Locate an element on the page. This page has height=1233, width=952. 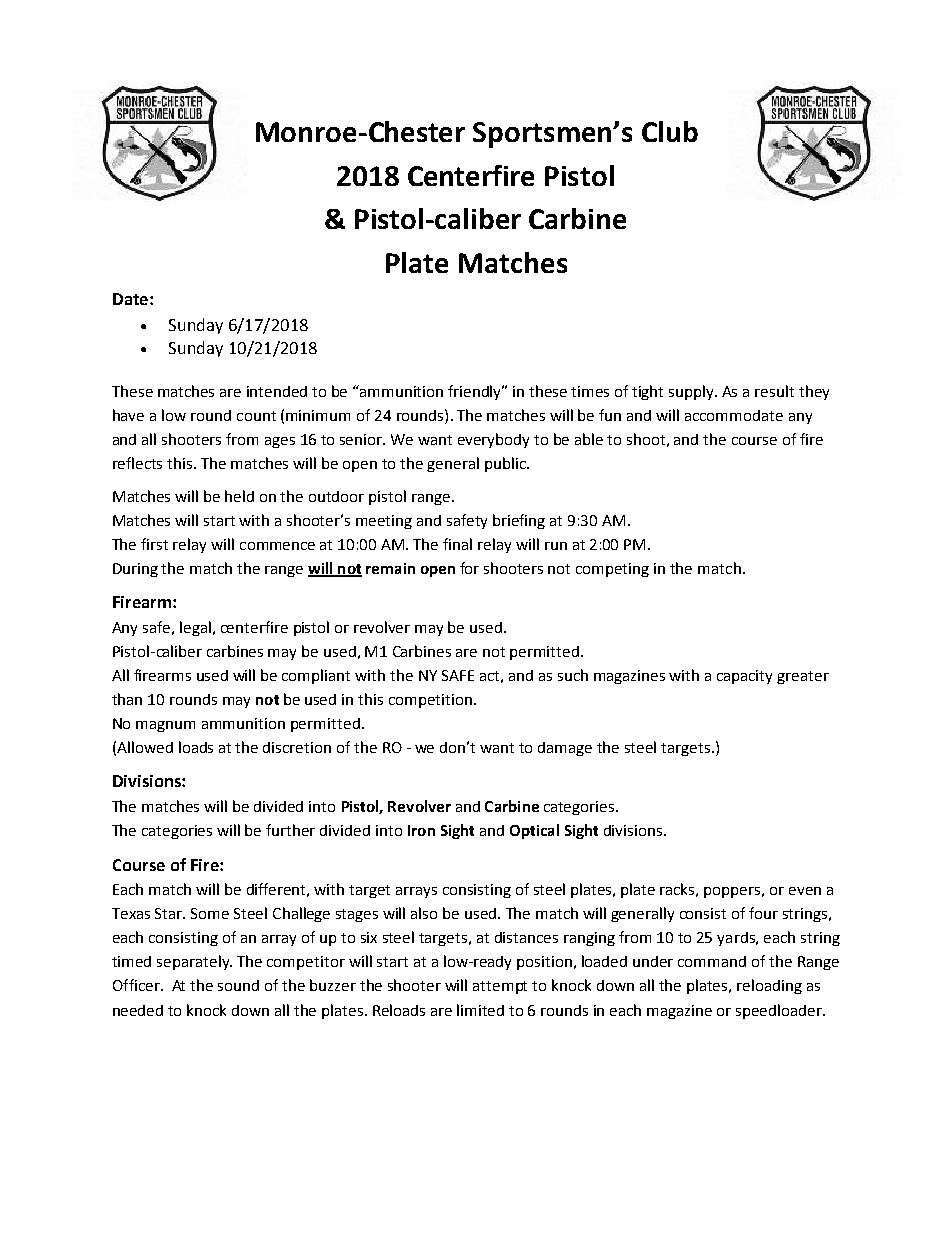
supply is located at coordinates (692, 392).
